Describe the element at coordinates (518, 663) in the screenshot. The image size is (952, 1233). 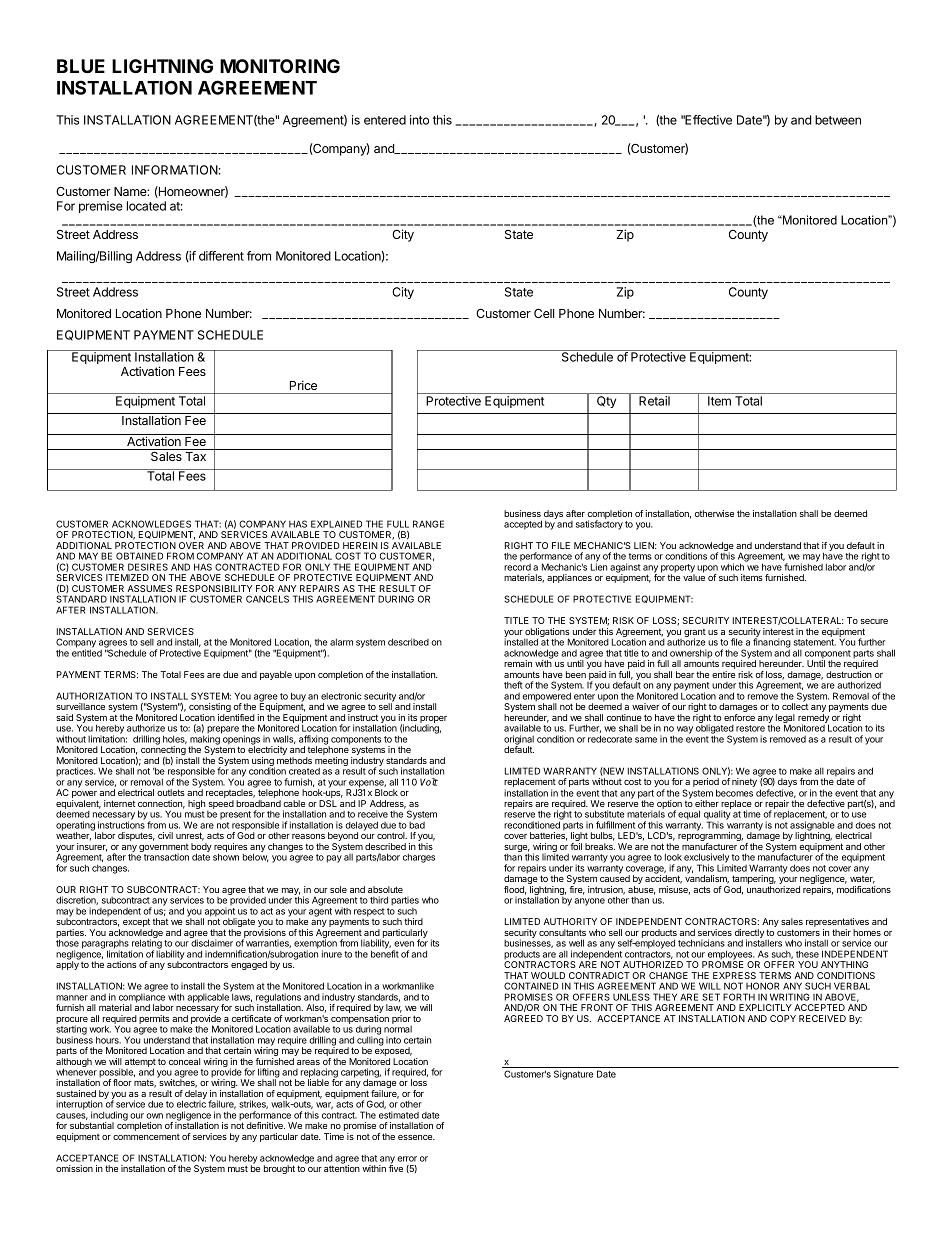
I see `remain` at that location.
